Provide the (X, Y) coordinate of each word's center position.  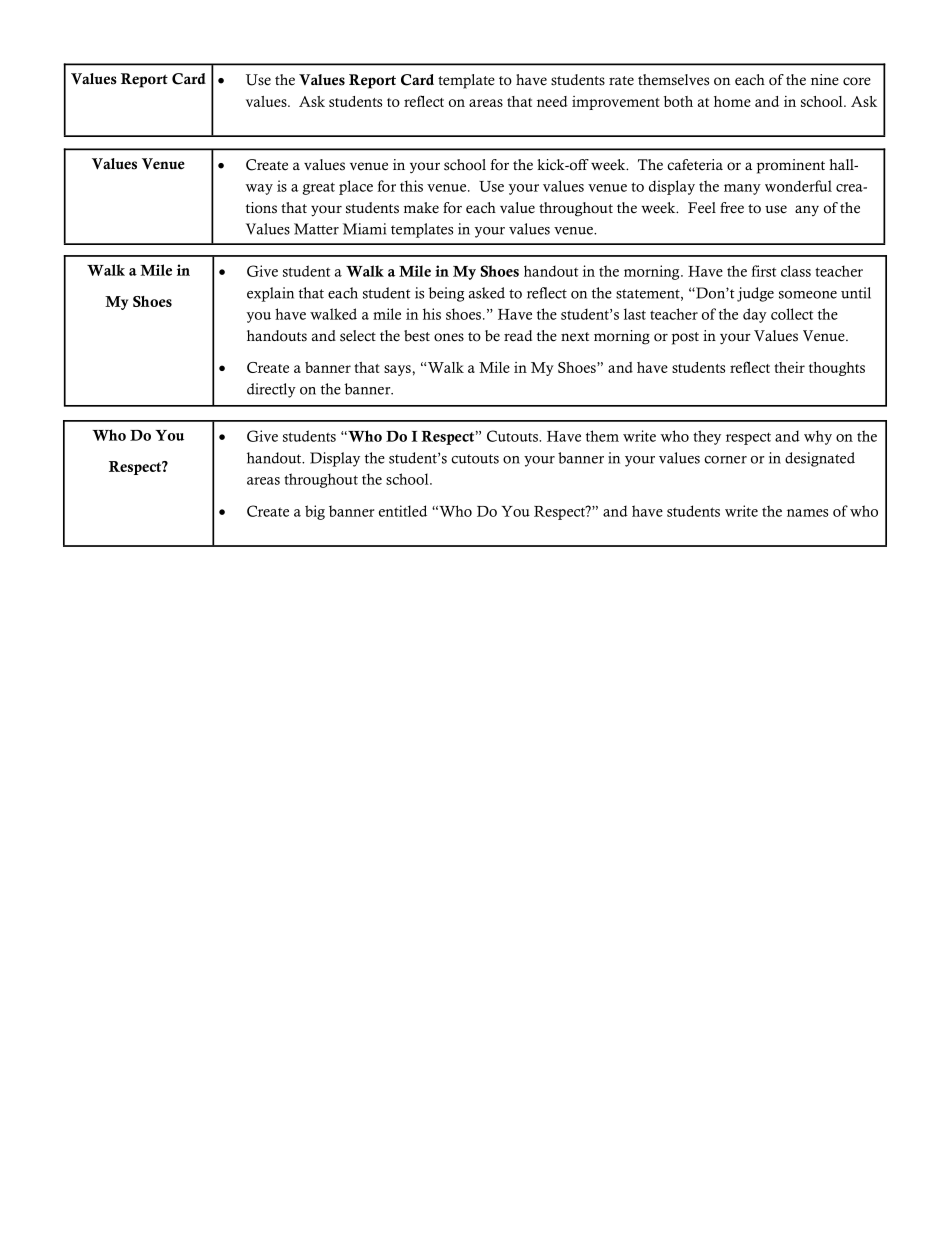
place (356, 187)
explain (270, 294)
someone (808, 295)
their (789, 367)
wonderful (798, 186)
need (552, 101)
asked (487, 293)
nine (825, 80)
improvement (616, 103)
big (315, 512)
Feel (702, 208)
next (575, 337)
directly (271, 390)
